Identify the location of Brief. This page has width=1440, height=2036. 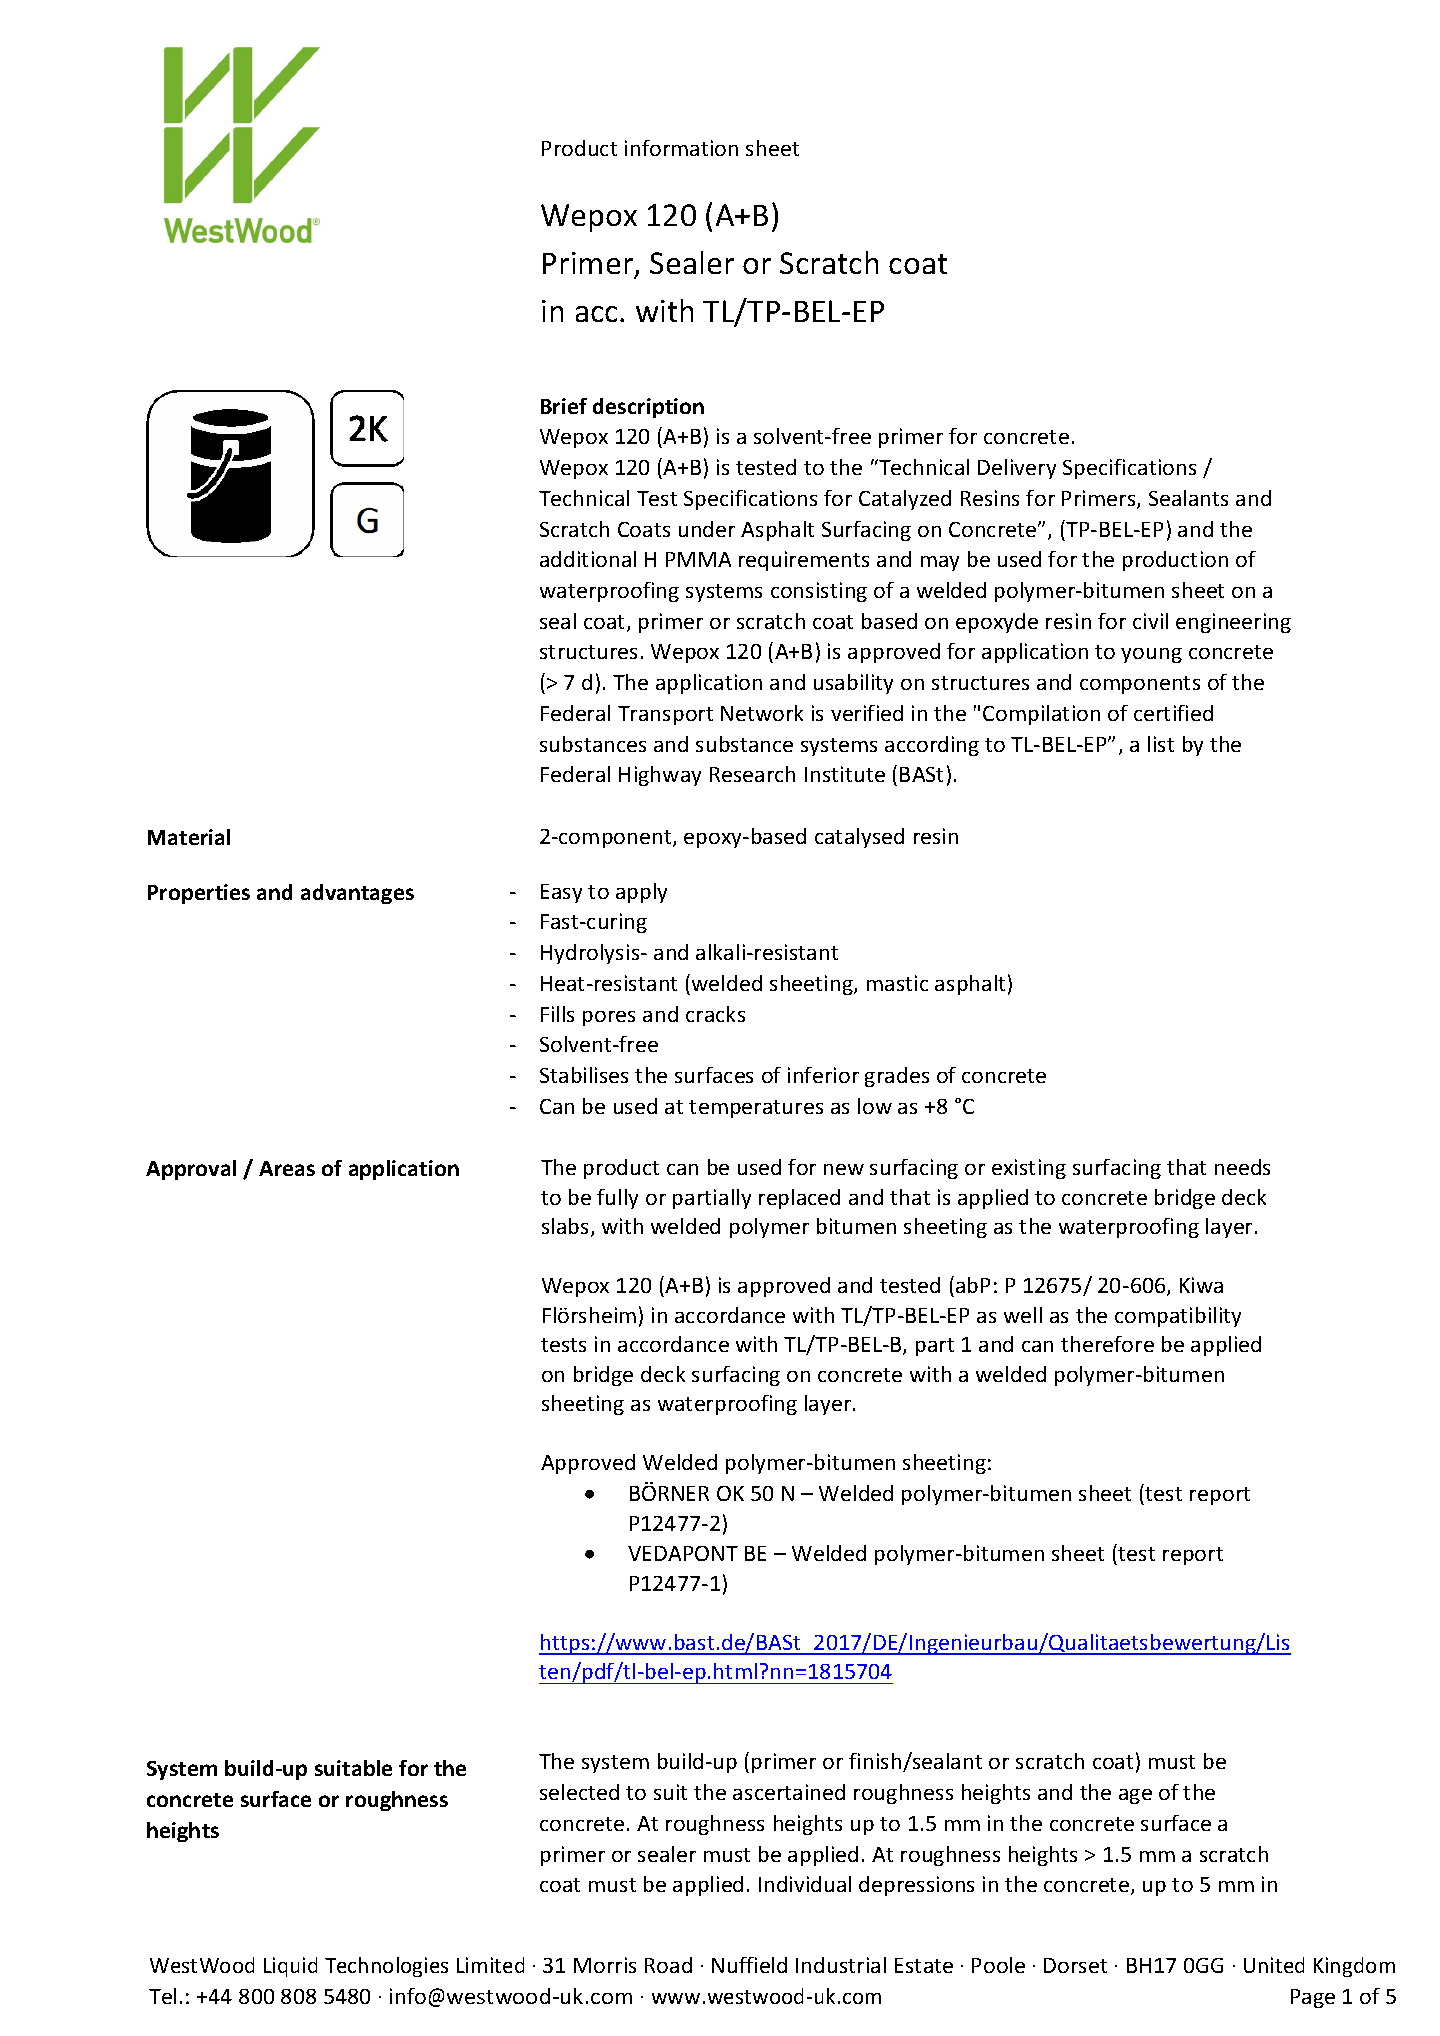
(564, 406).
